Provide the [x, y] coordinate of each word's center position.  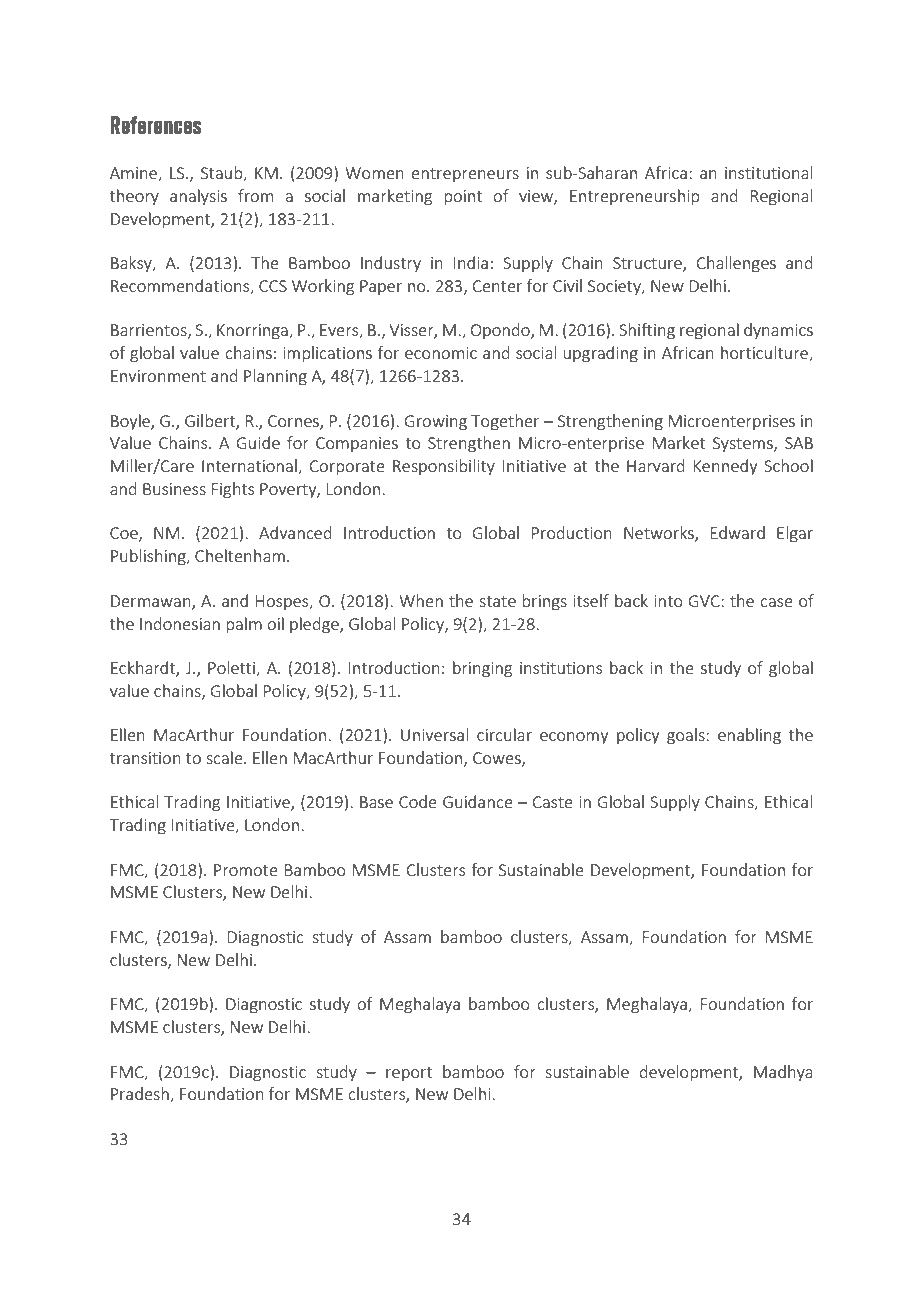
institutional [768, 172]
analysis [198, 197]
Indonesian [180, 623]
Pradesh [141, 1095]
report [409, 1074]
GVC [705, 601]
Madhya [783, 1073]
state [497, 601]
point [463, 197]
